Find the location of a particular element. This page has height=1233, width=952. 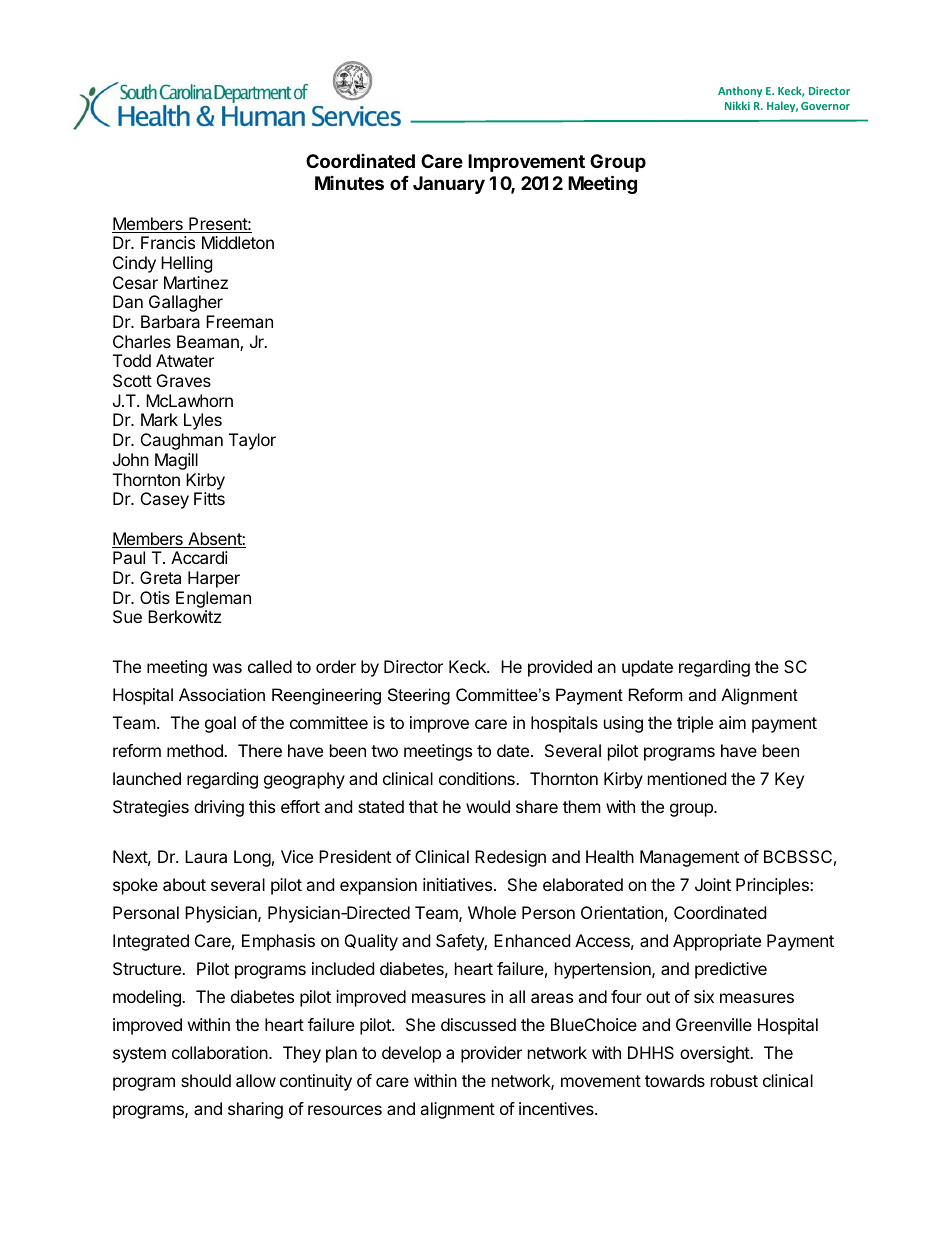

Association is located at coordinates (222, 694).
